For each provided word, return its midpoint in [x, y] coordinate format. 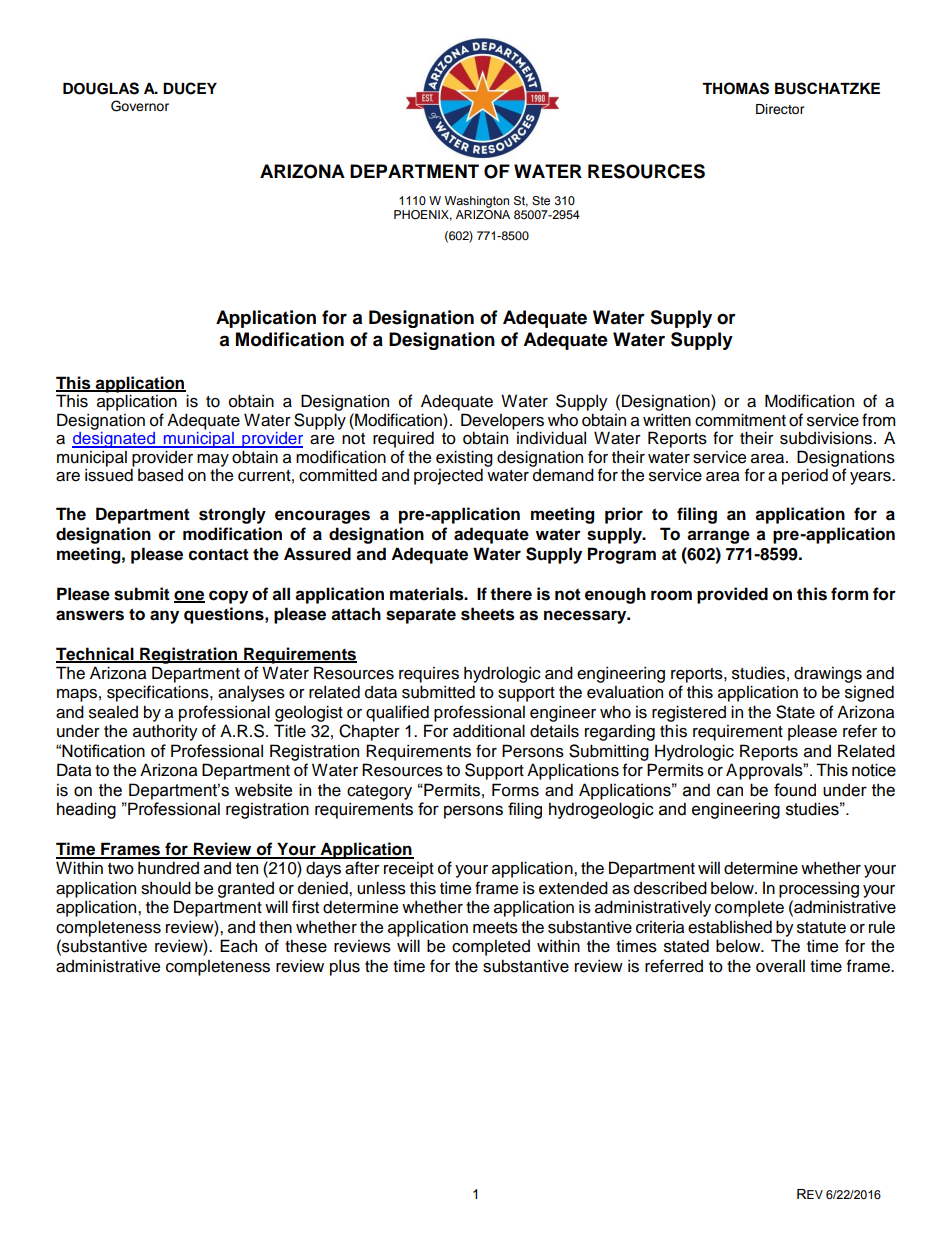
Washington [477, 202]
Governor [140, 106]
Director [780, 109]
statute [821, 928]
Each [238, 946]
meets [495, 928]
